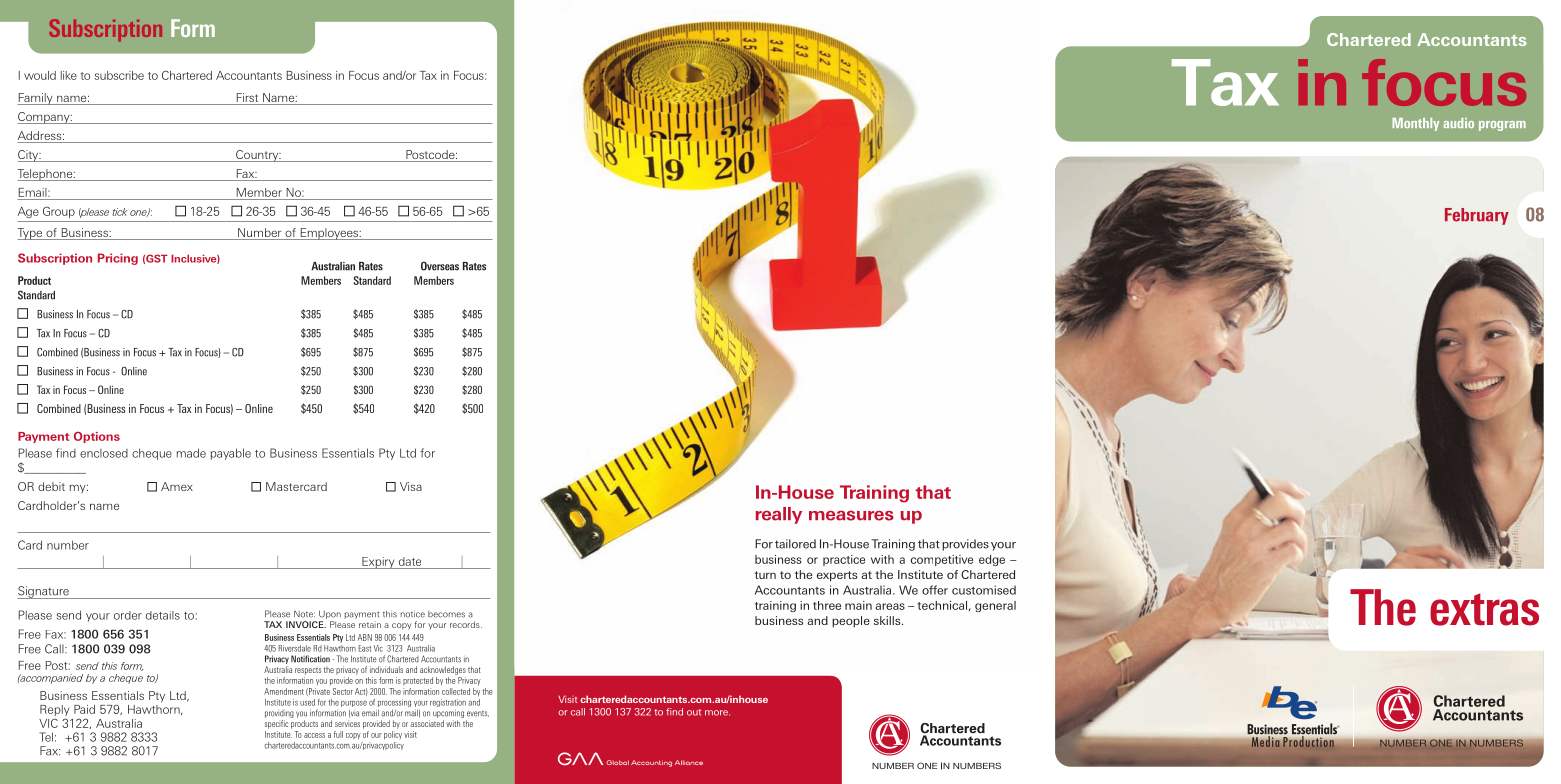 The height and width of the screenshot is (784, 1561). What do you see at coordinates (97, 437) in the screenshot?
I see `Options` at bounding box center [97, 437].
